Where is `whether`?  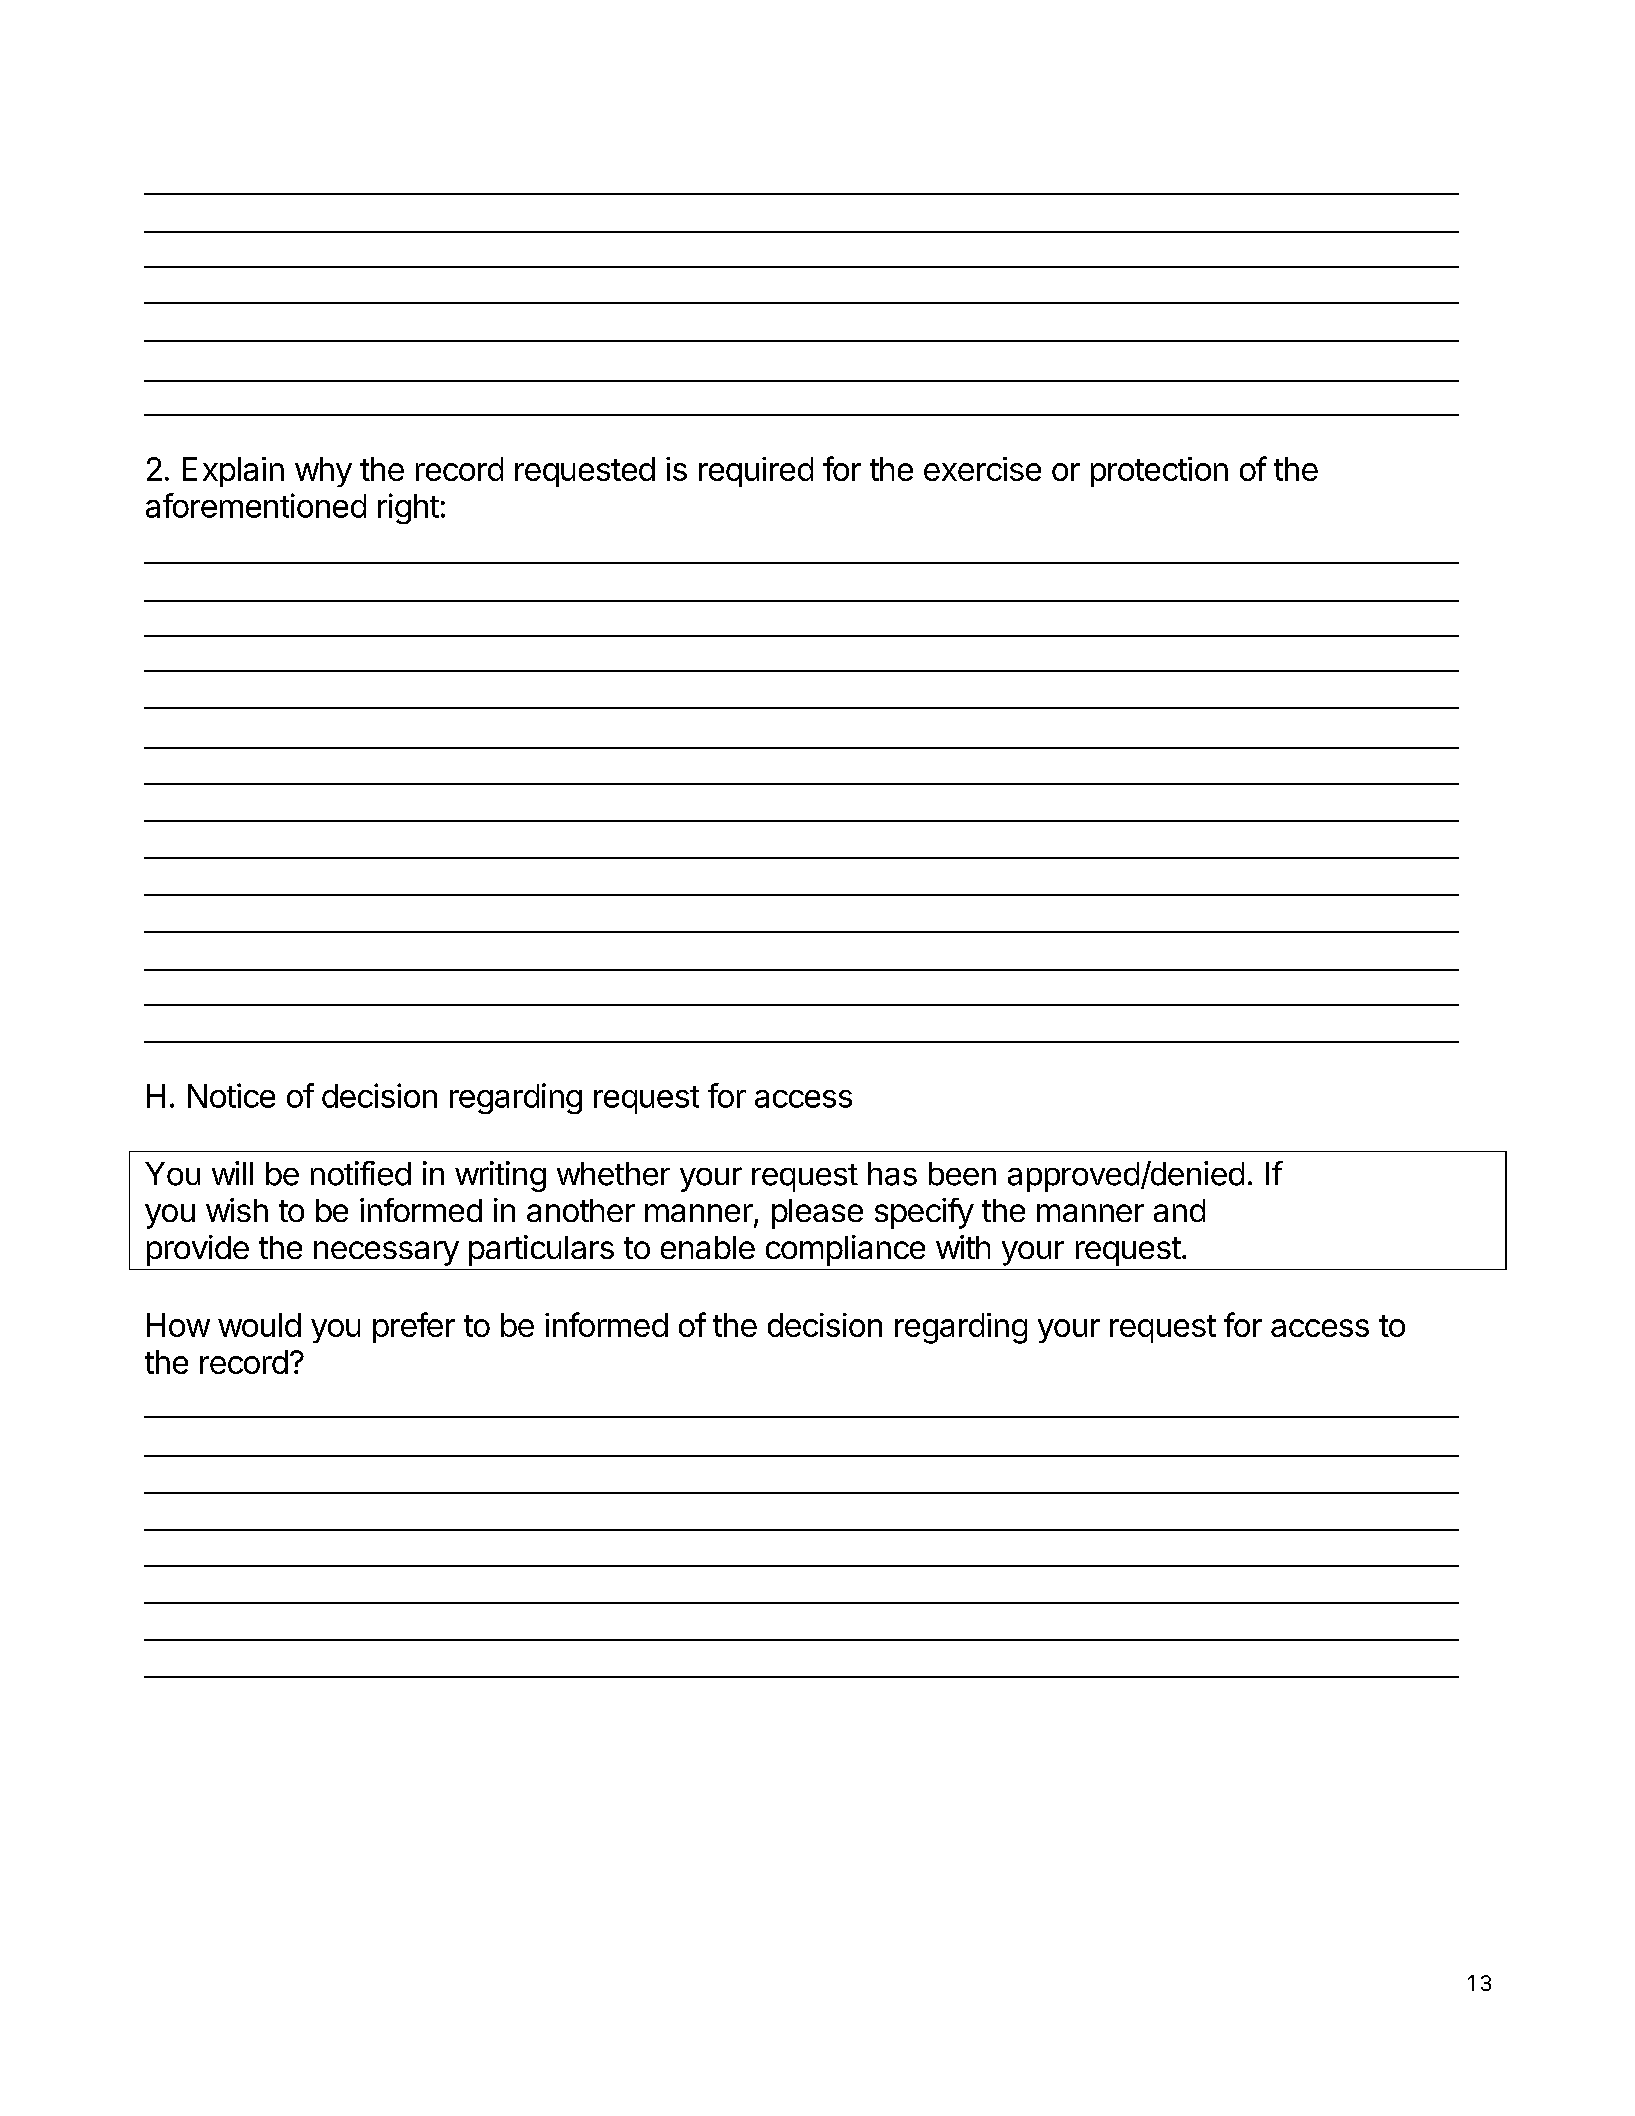
whether is located at coordinates (613, 1174).
